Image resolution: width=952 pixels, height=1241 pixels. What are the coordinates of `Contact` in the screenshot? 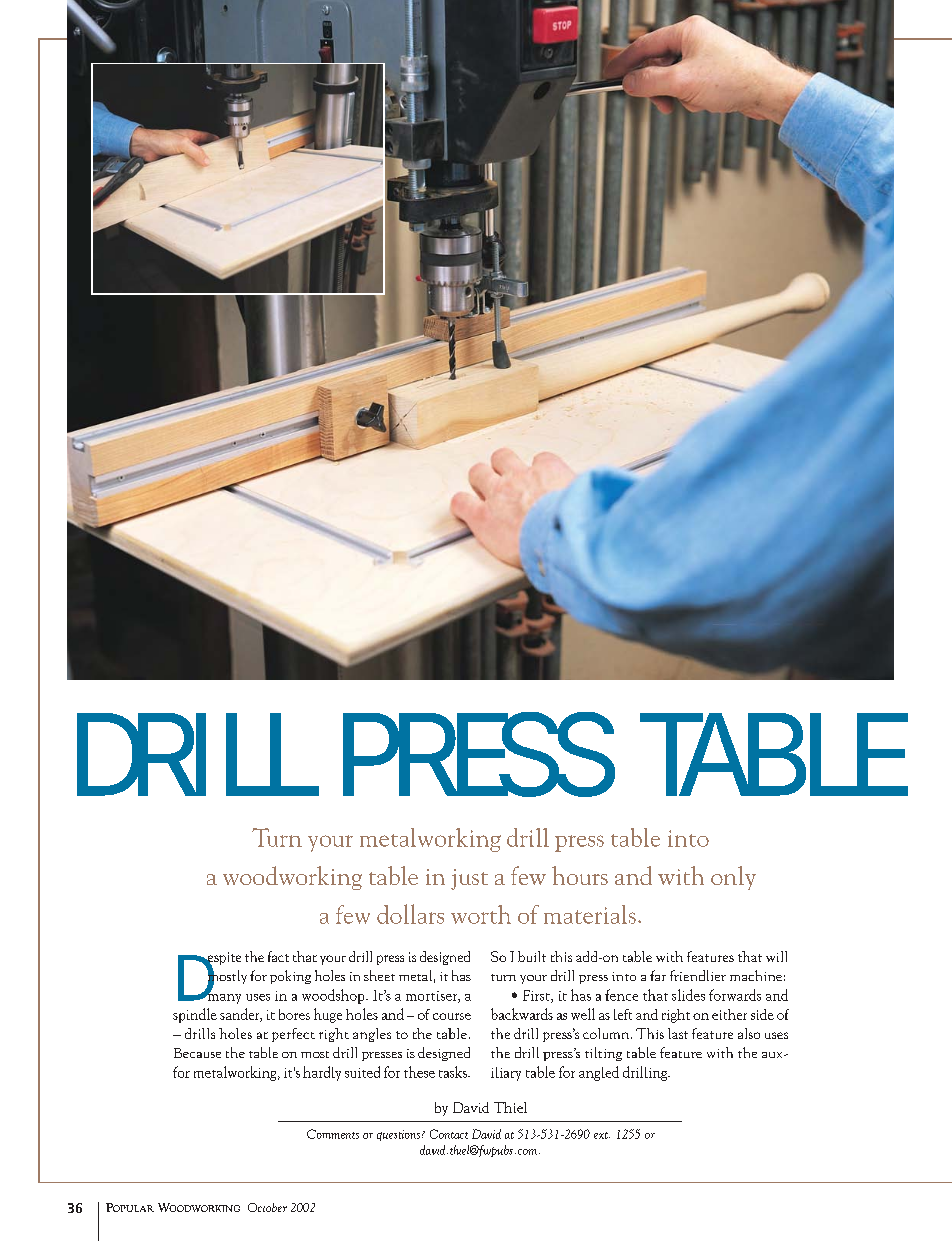 It's located at (449, 1134).
